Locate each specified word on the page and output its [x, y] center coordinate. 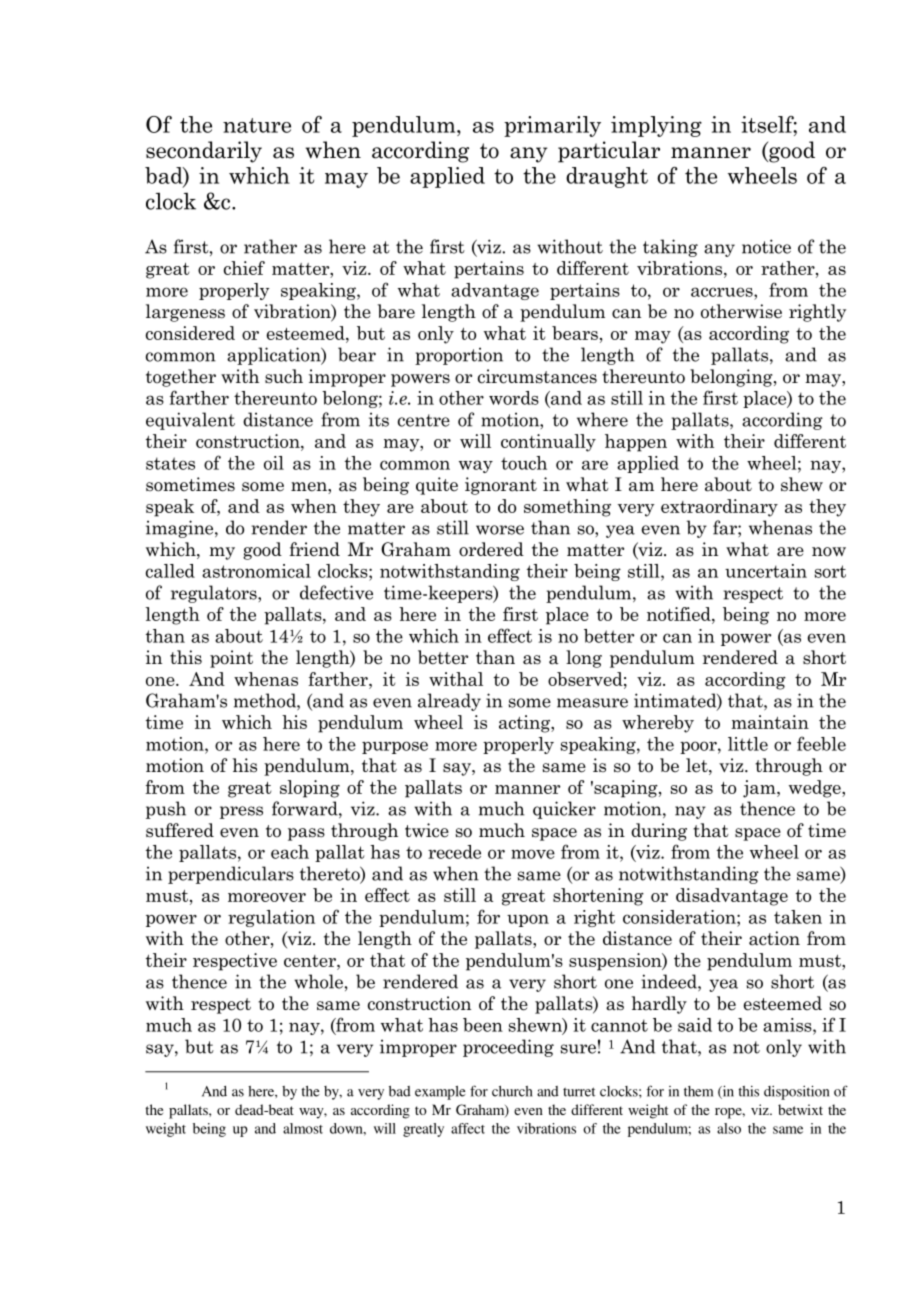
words [514, 398]
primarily [552, 126]
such [284, 376]
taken [798, 917]
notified [680, 614]
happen [636, 443]
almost [303, 1128]
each [290, 852]
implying [656, 126]
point [231, 659]
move [533, 854]
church [512, 1091]
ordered [491, 549]
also [729, 1128]
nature [257, 125]
